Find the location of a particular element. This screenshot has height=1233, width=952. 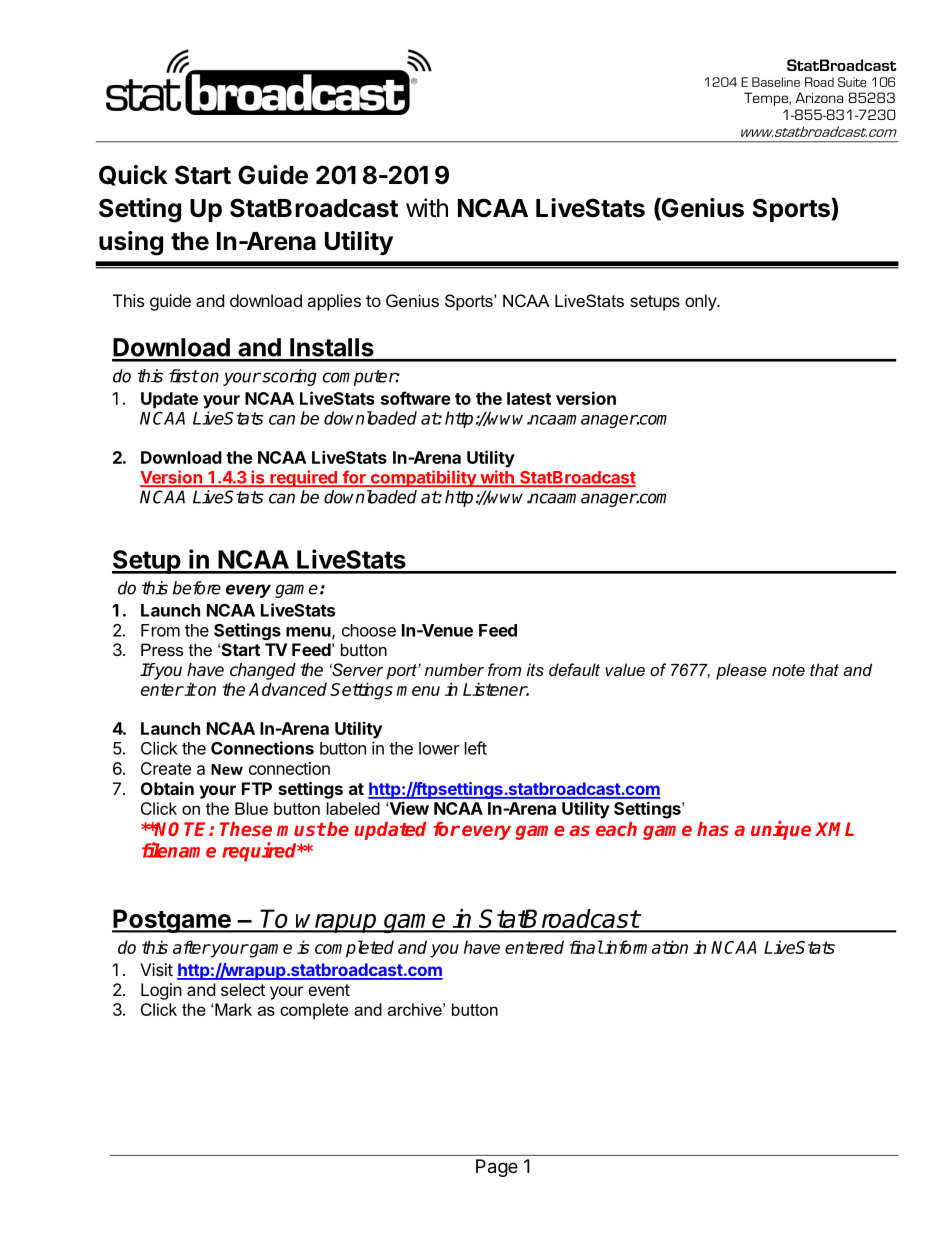

final is located at coordinates (586, 947).
